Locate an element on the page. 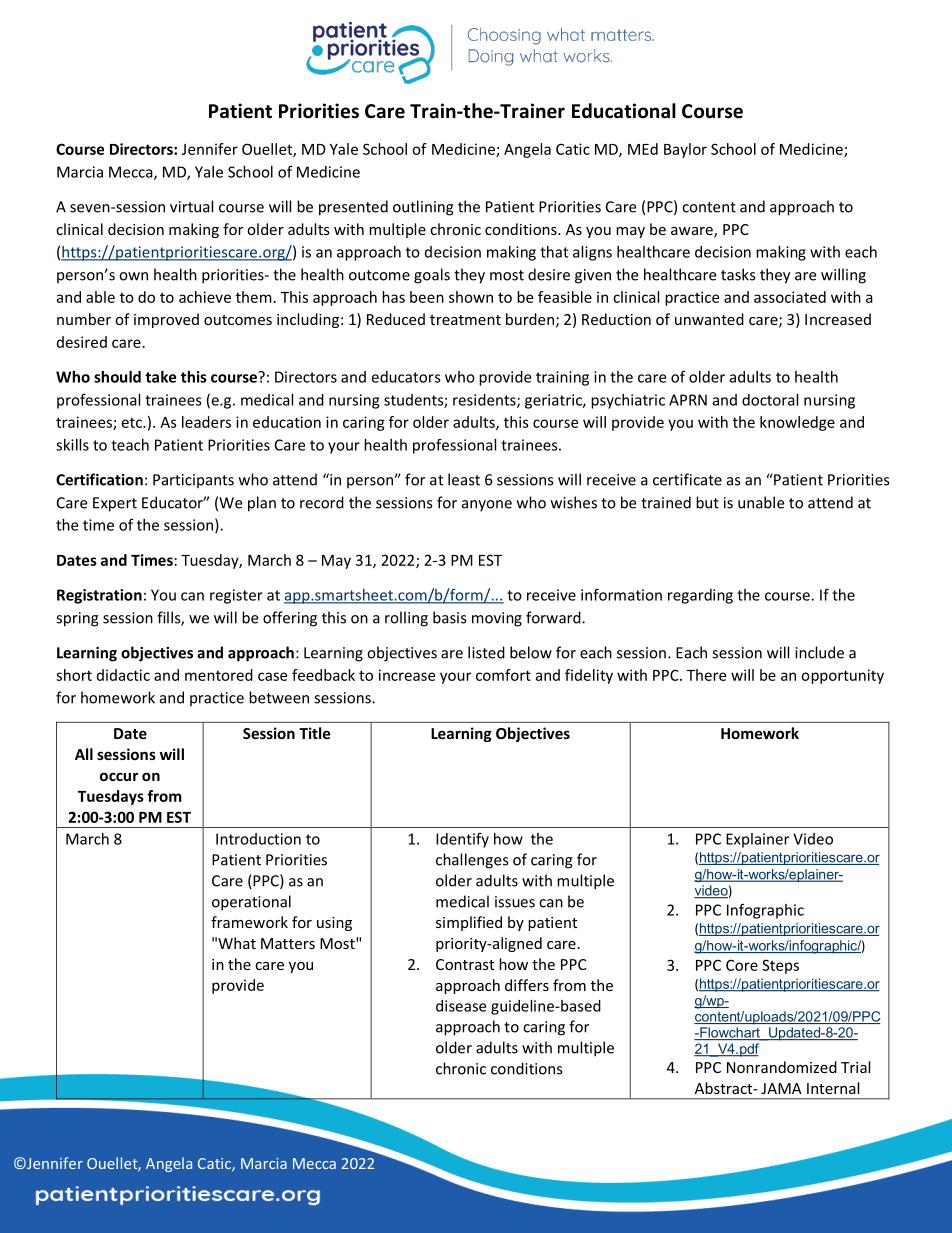 The height and width of the image is (1233, 952). residents is located at coordinates (485, 401).
